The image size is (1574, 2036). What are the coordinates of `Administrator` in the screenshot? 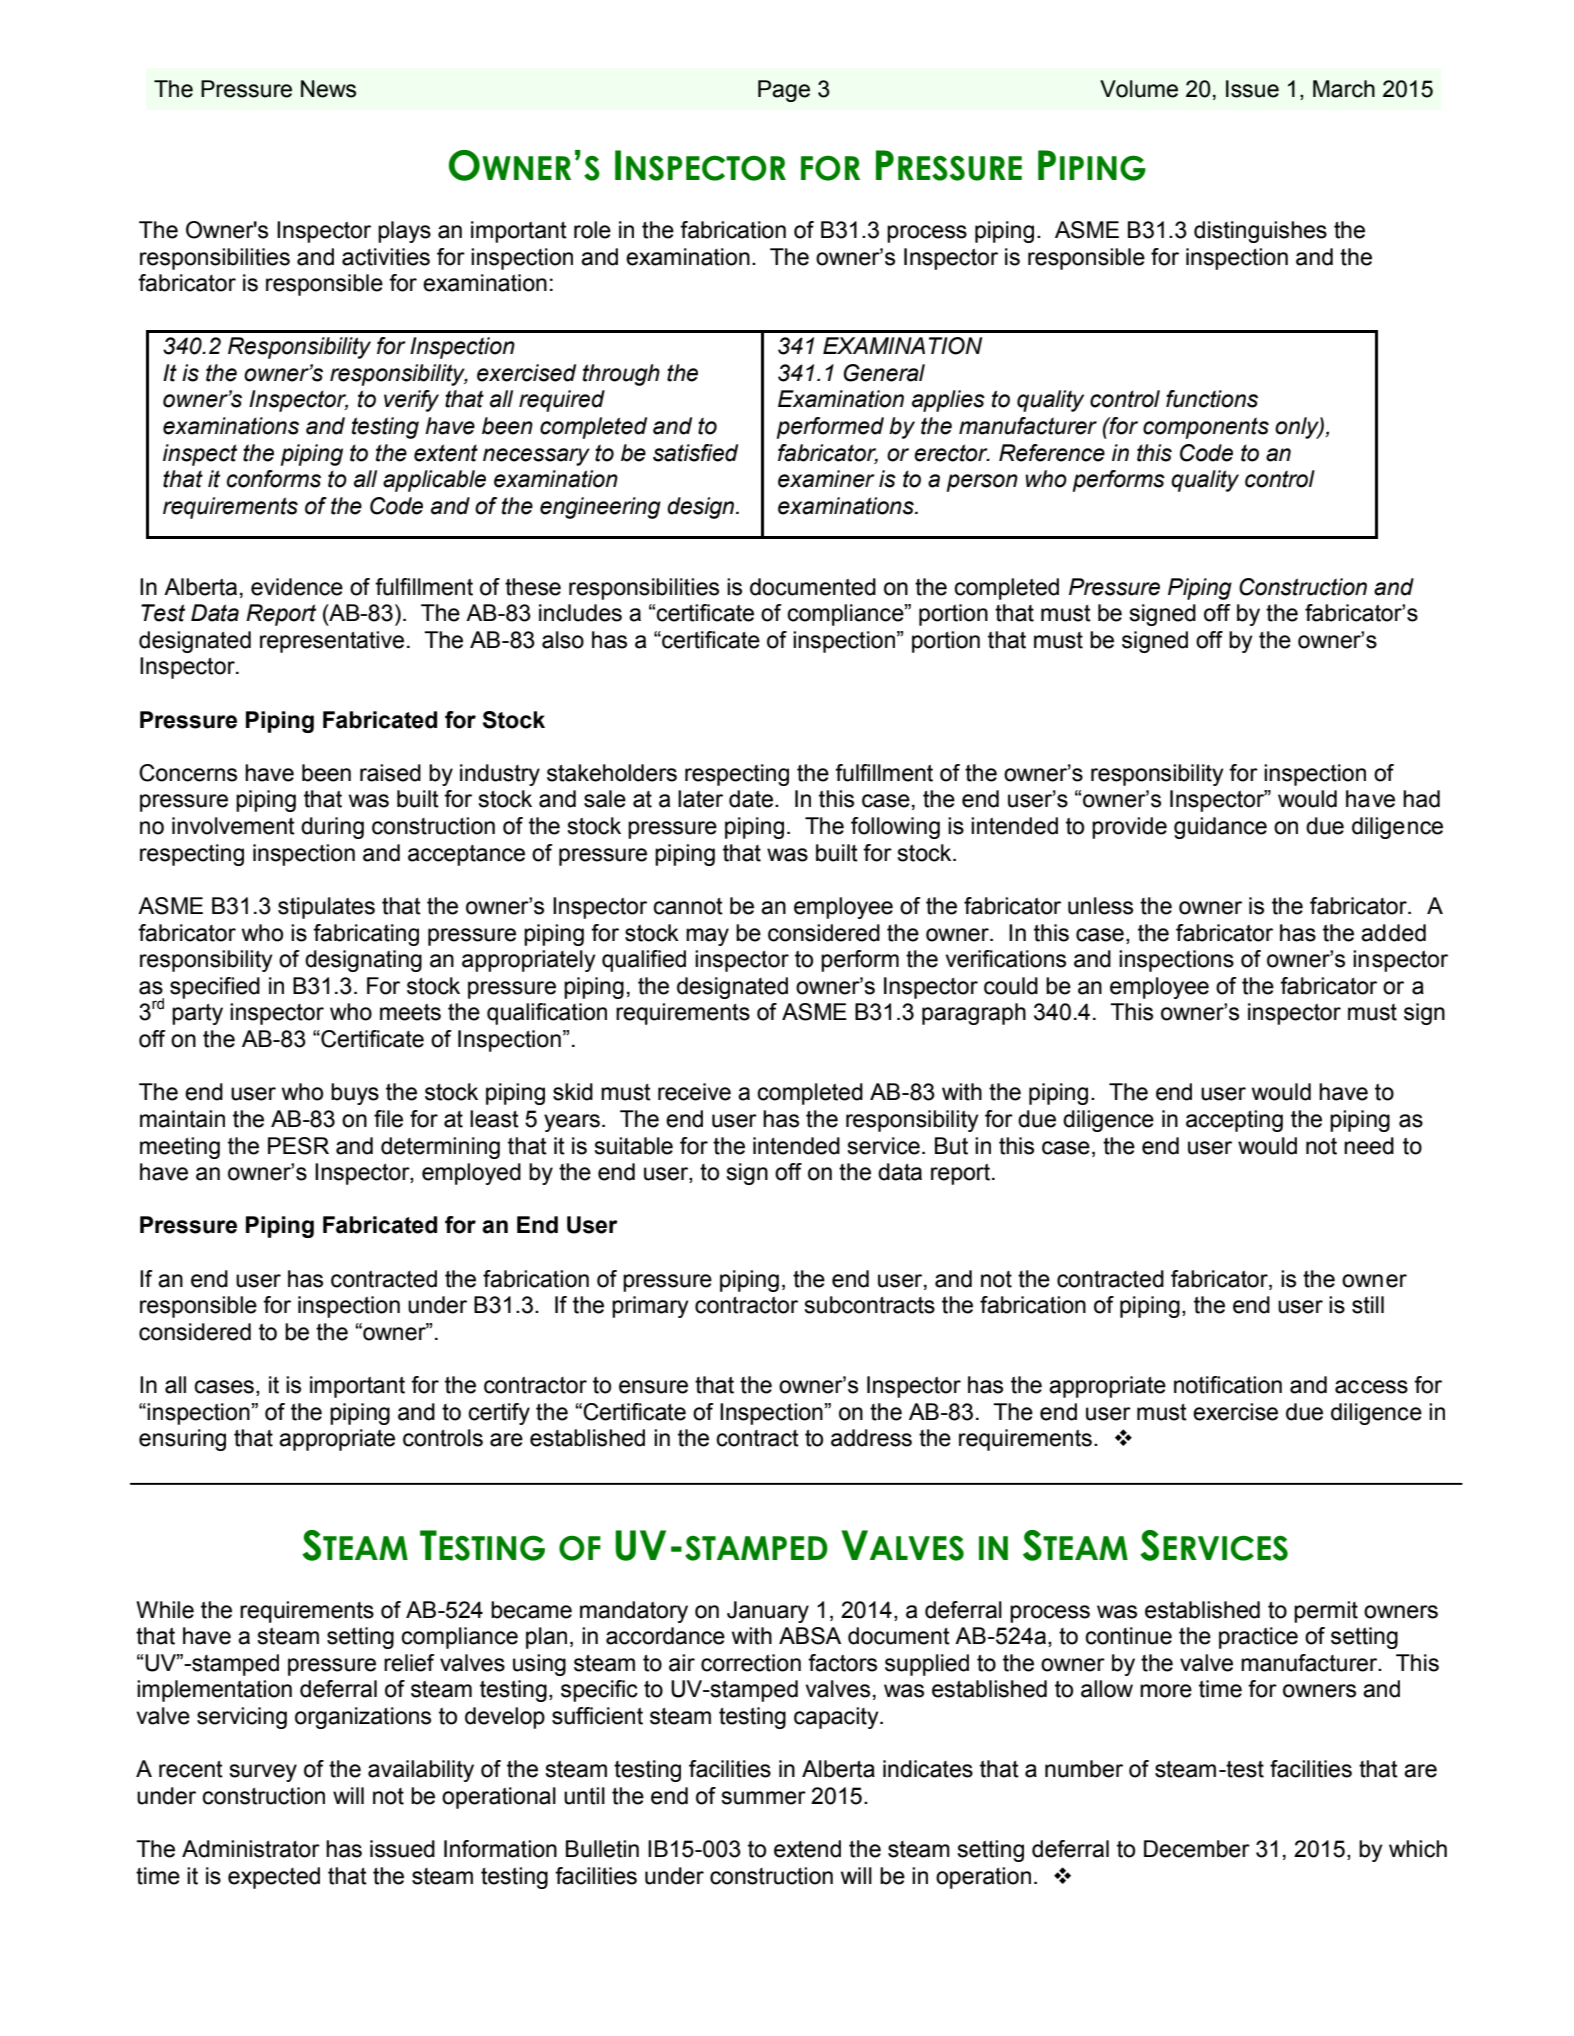 It's located at (251, 1849).
